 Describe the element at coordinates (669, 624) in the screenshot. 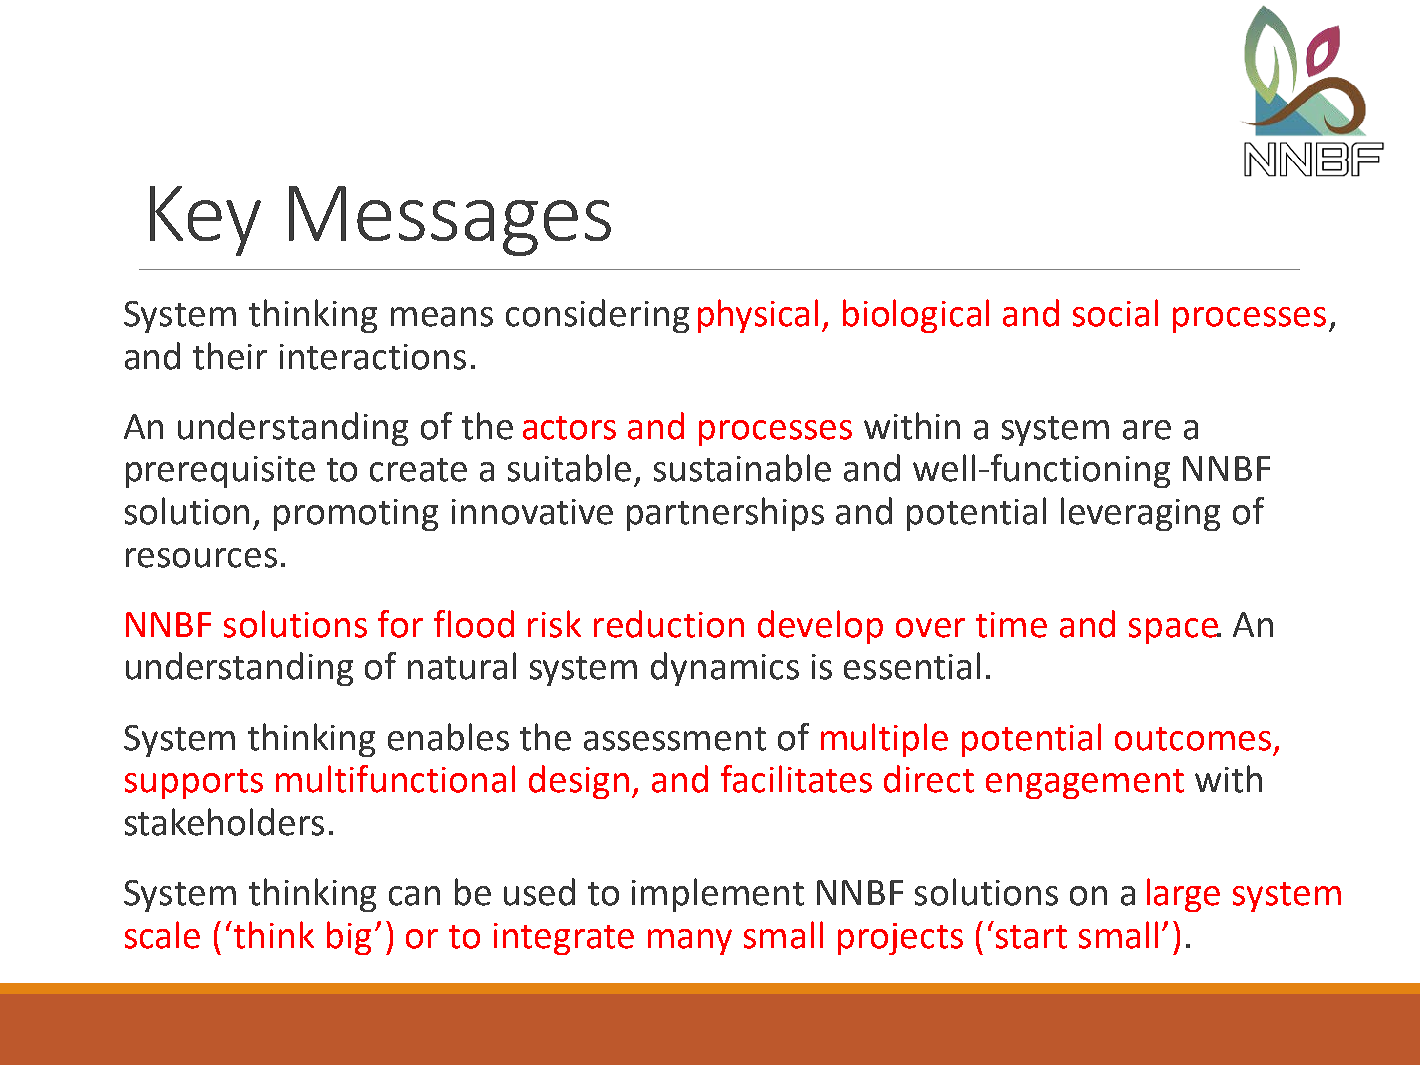

I see `reduction` at that location.
